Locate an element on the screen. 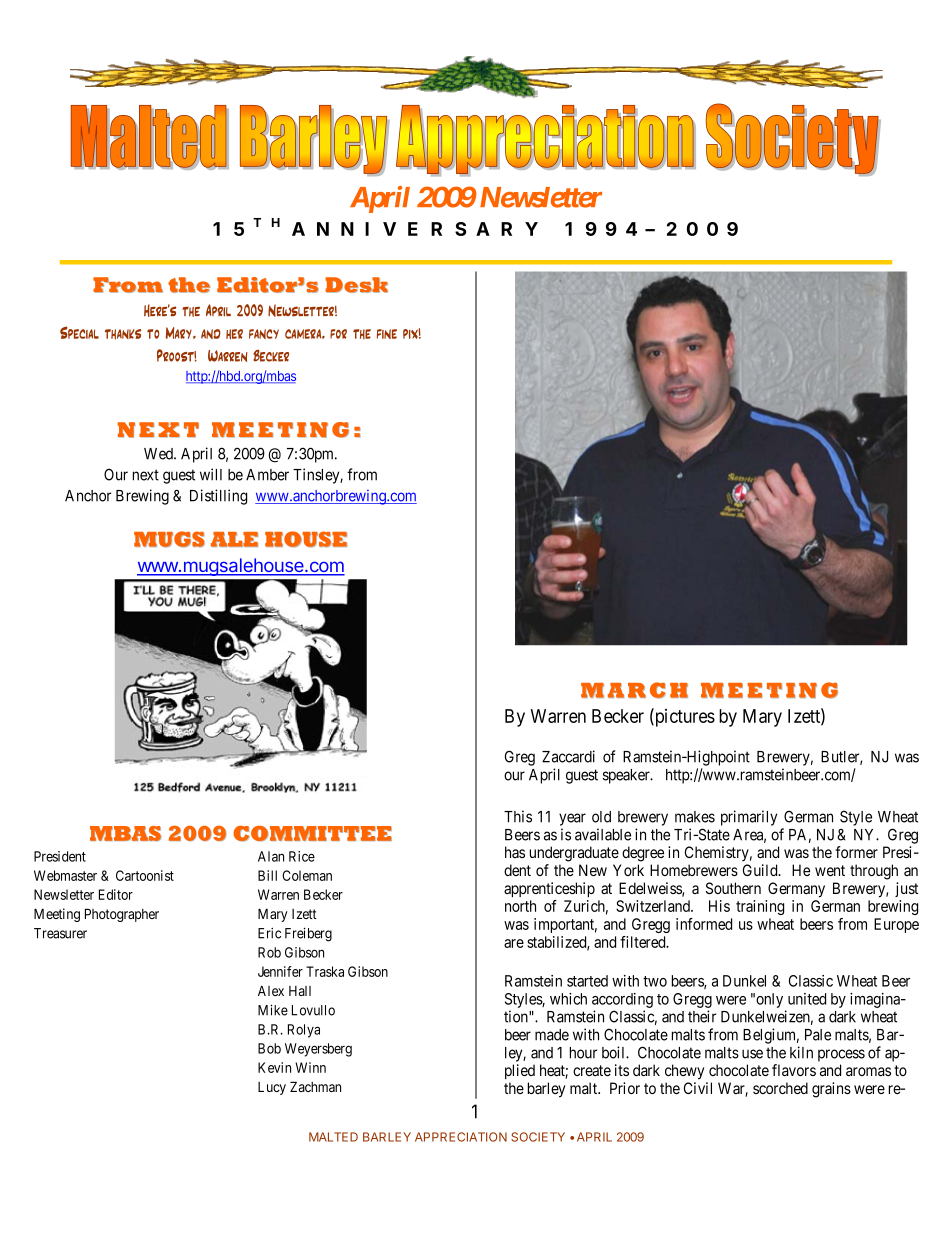 This screenshot has height=1233, width=952. thanks is located at coordinates (123, 334).
